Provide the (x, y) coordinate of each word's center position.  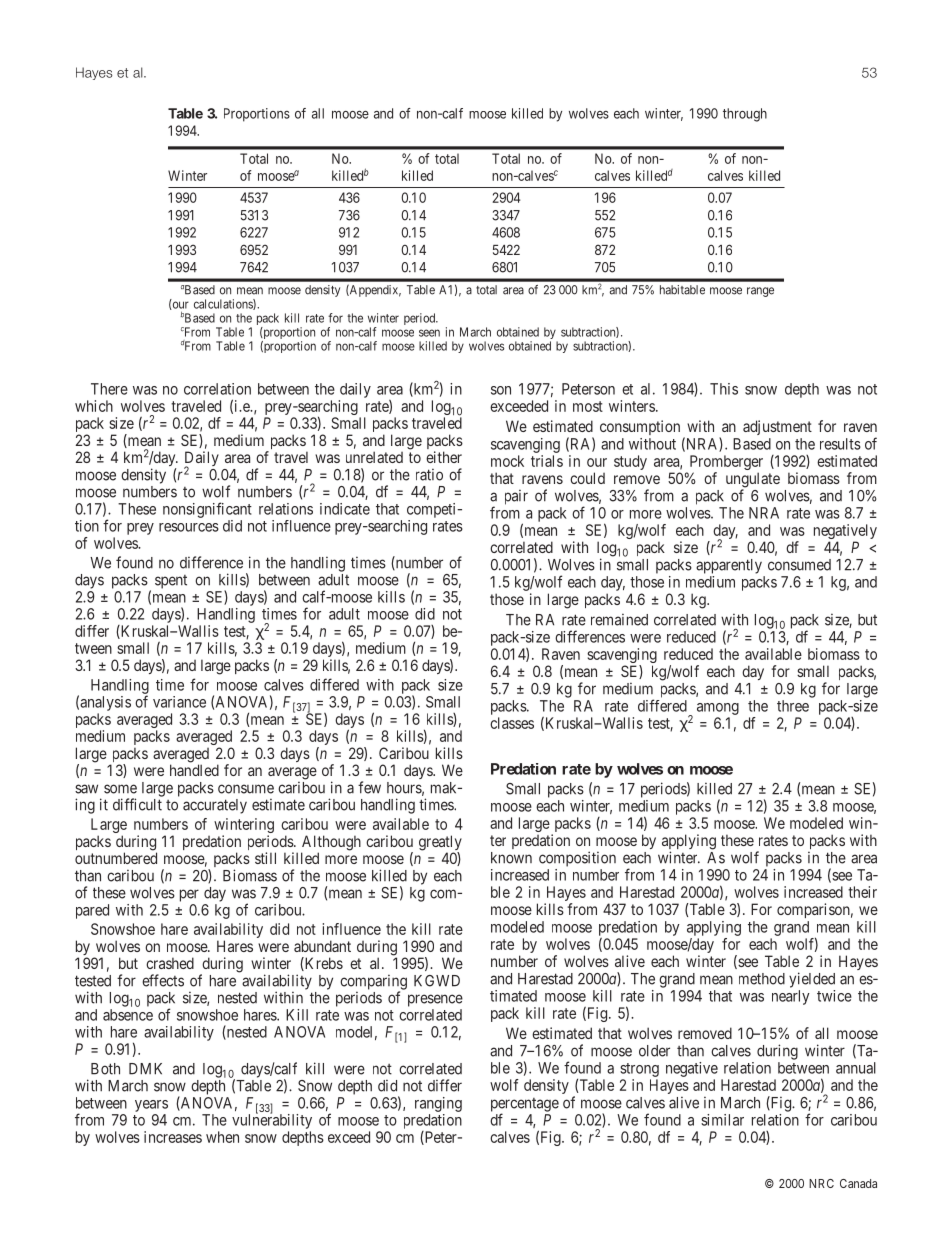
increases (173, 1137)
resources (189, 527)
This (724, 389)
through (745, 115)
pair (516, 497)
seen (429, 333)
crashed (170, 963)
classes (512, 723)
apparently (729, 566)
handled (194, 770)
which (94, 406)
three (793, 706)
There (109, 389)
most (588, 406)
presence (435, 1000)
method (762, 979)
